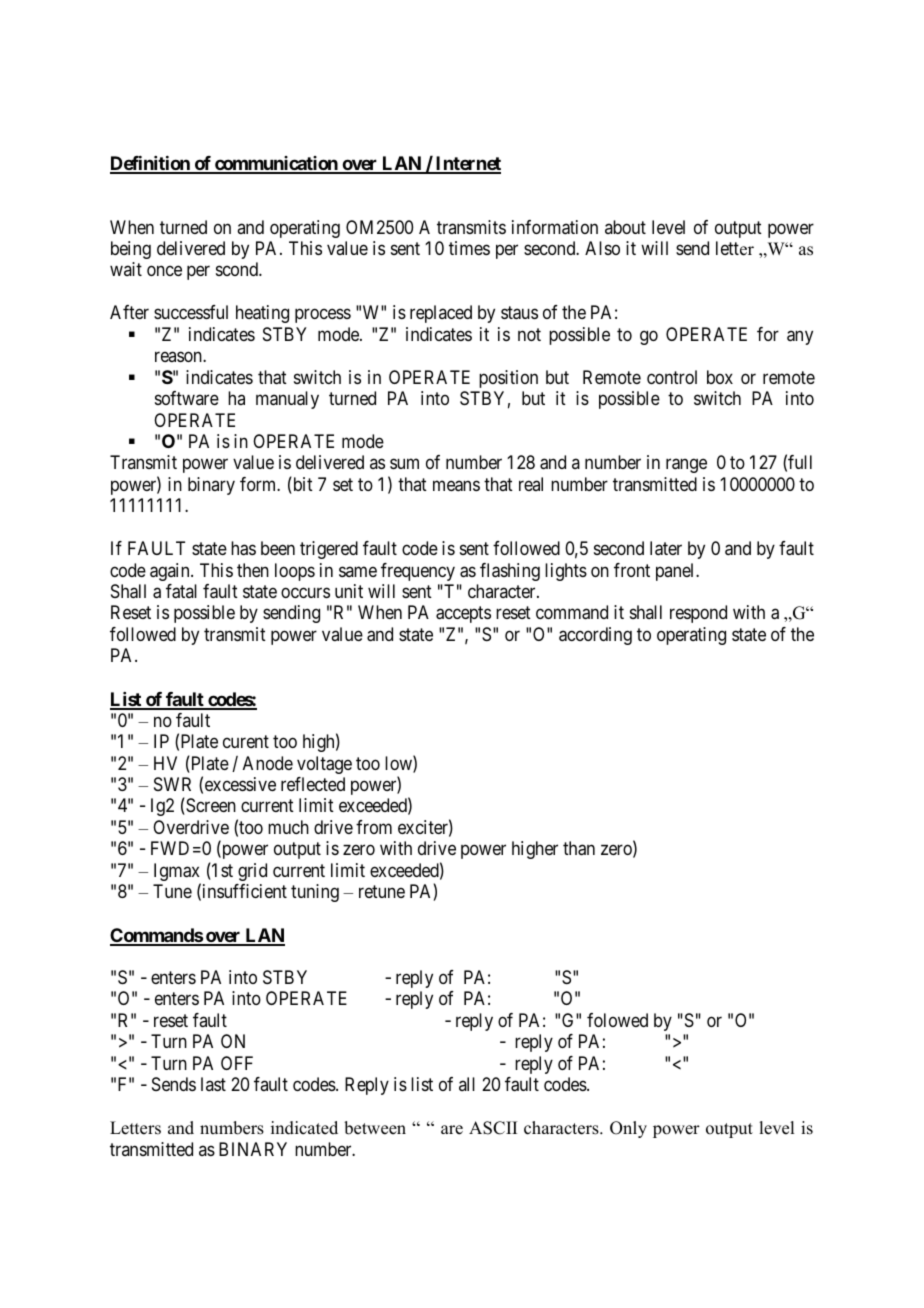 The height and width of the page is (1308, 924). Describe the element at coordinates (213, 1084) in the page. I see `last` at that location.
